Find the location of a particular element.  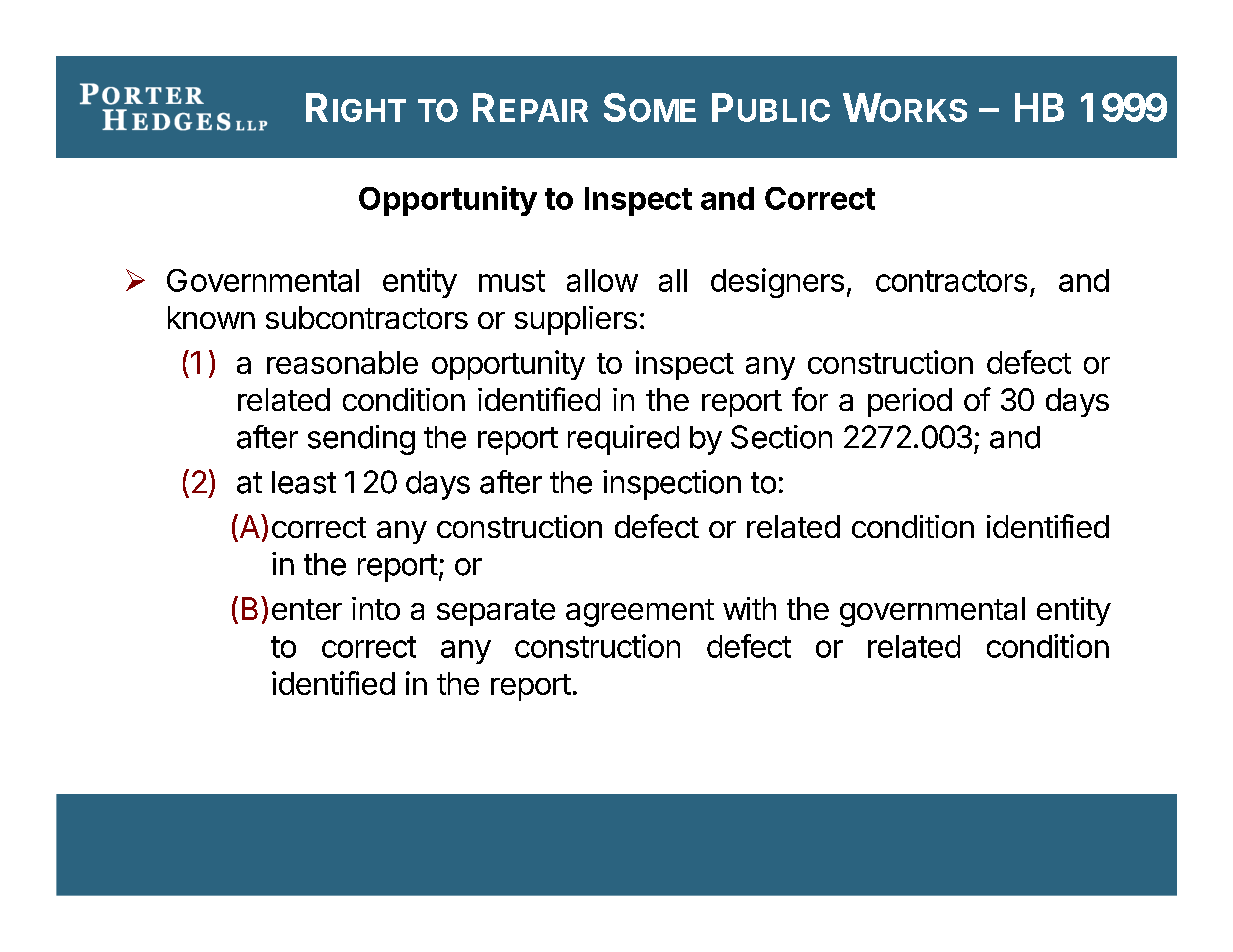

allow is located at coordinates (602, 280).
